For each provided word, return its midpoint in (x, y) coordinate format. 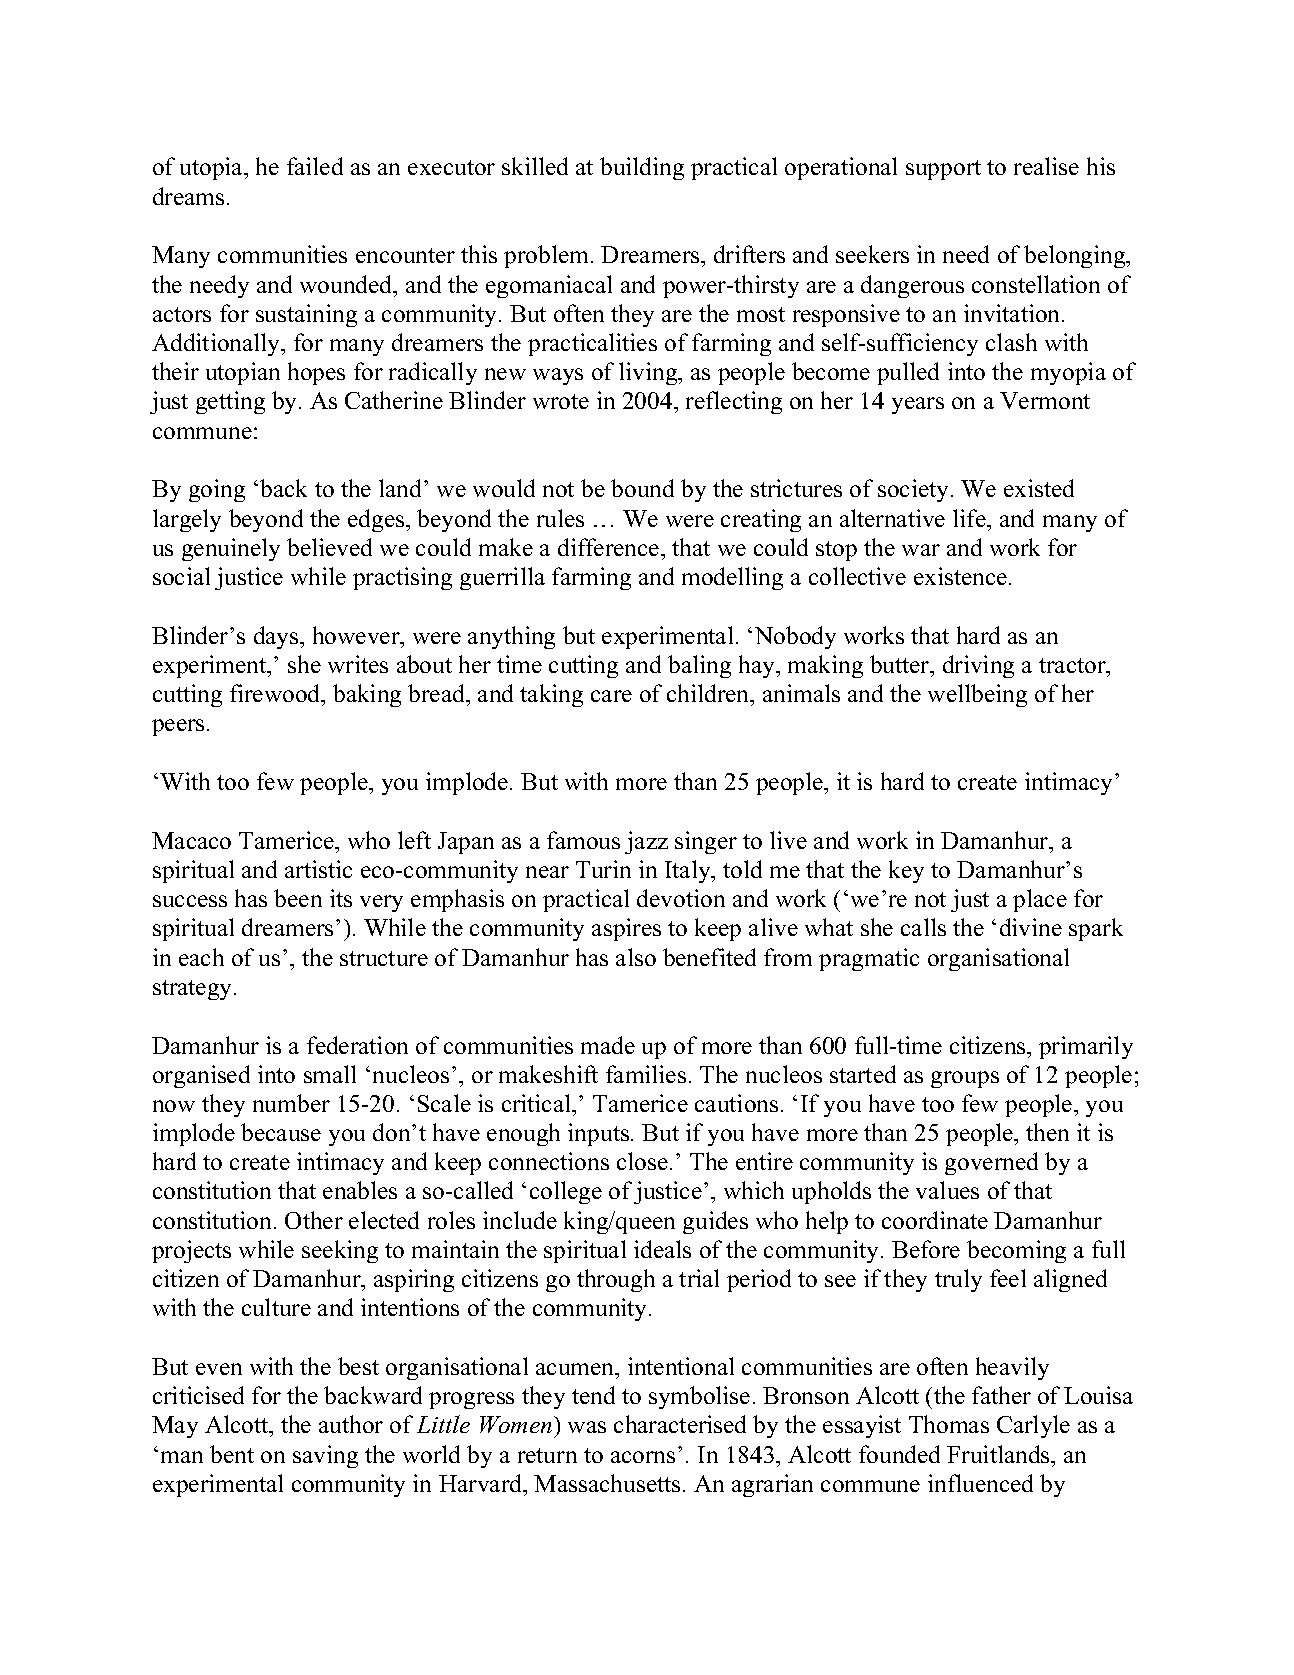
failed (315, 166)
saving (325, 1456)
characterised (680, 1424)
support (943, 170)
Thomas (949, 1424)
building (642, 168)
